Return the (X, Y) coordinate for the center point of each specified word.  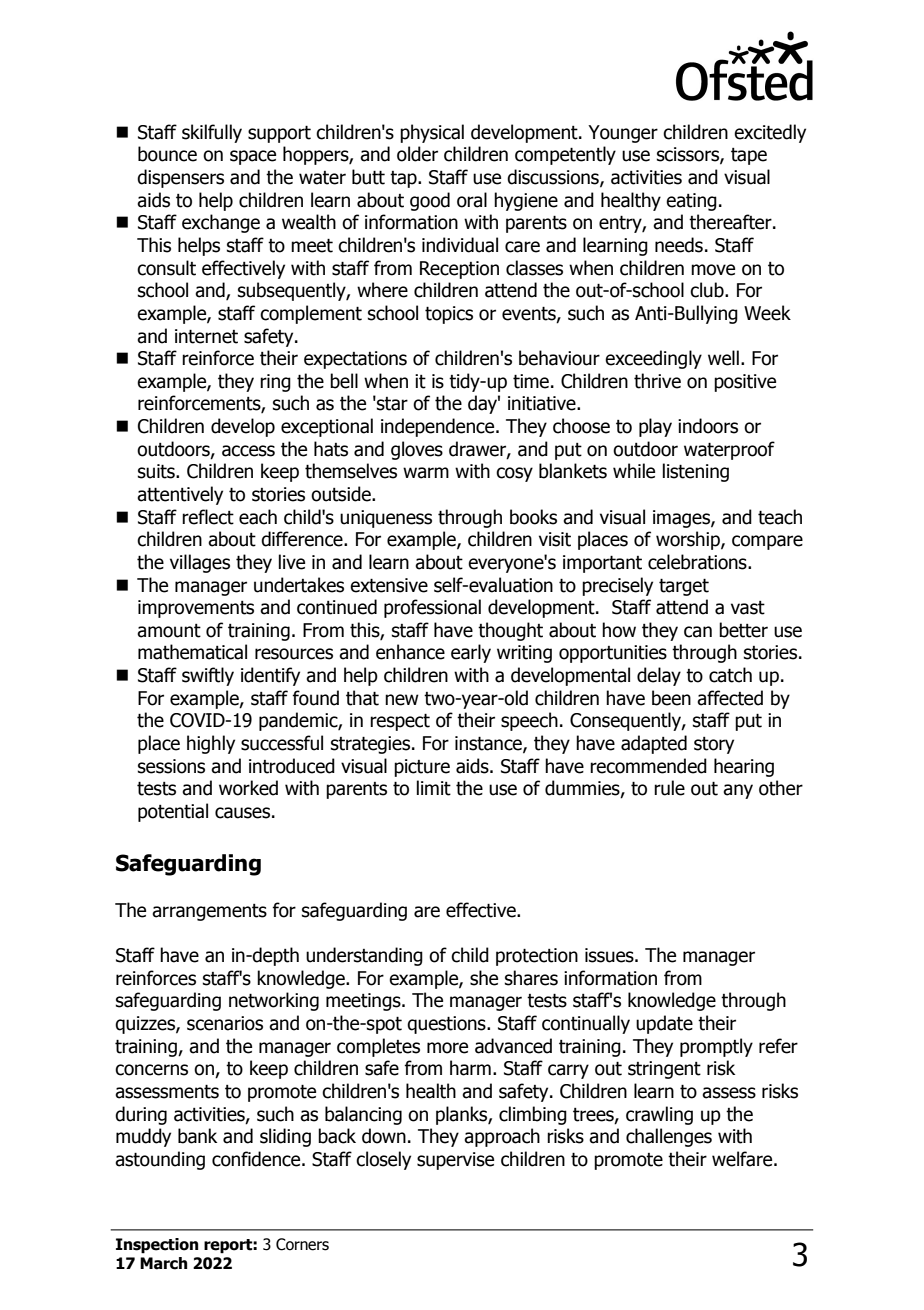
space (253, 157)
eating (691, 202)
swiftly (208, 676)
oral (472, 200)
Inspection (157, 1246)
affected (730, 698)
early (471, 653)
